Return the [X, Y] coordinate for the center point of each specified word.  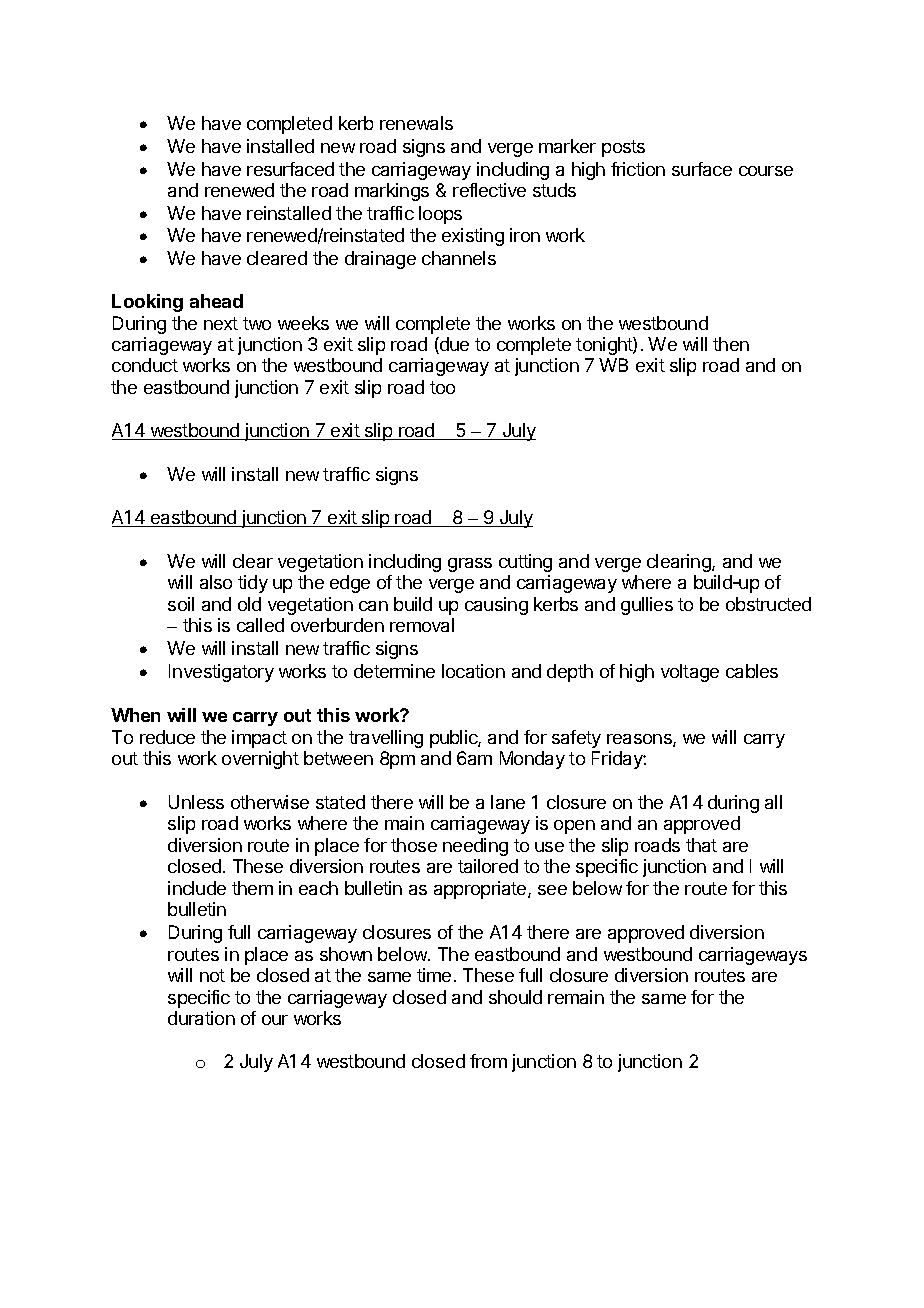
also [216, 582]
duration [201, 1018]
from [488, 1061]
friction [638, 169]
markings [392, 192]
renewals [416, 123]
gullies [647, 606]
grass [470, 565]
